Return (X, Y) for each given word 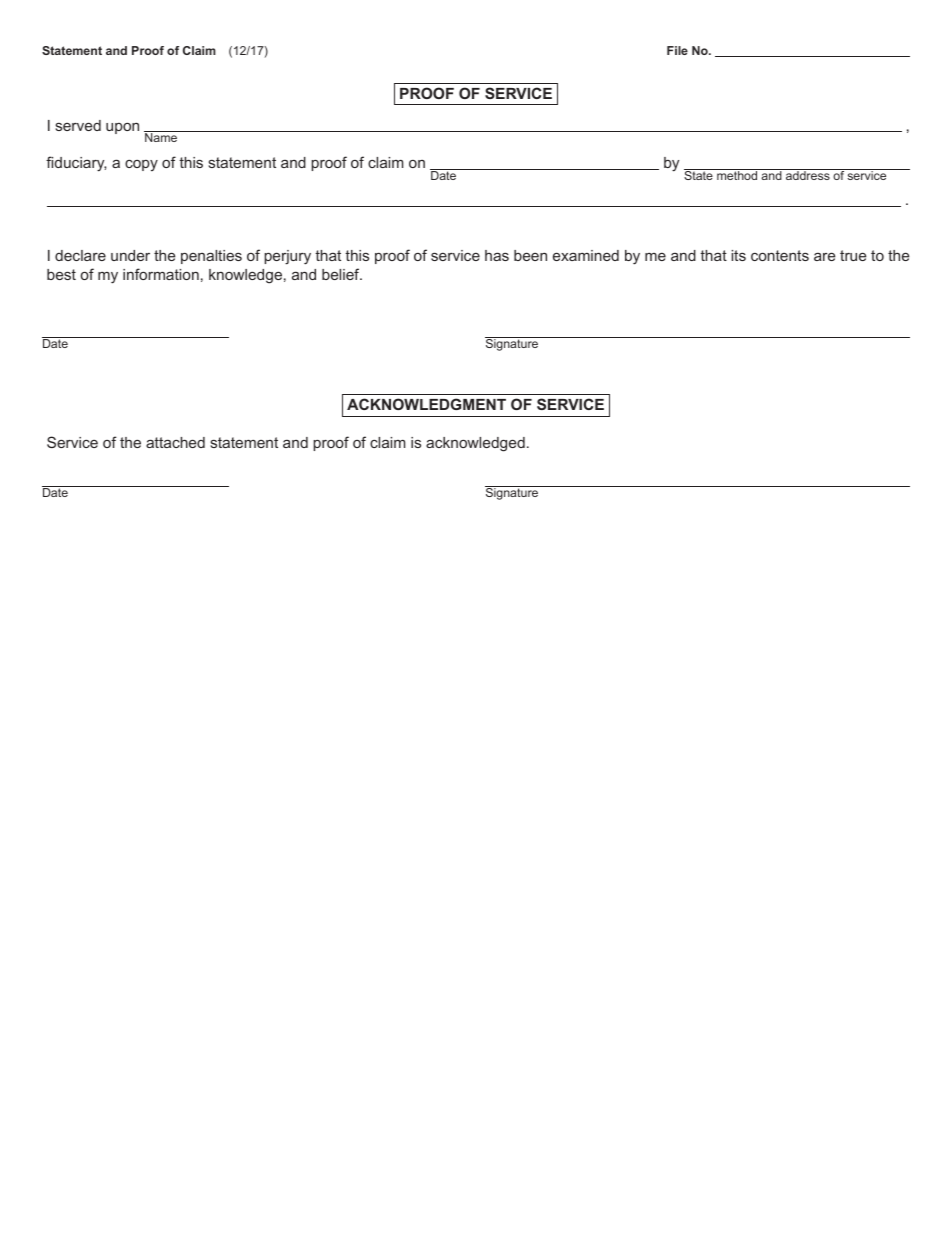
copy (141, 165)
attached (175, 442)
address (808, 174)
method (737, 174)
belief (342, 274)
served (78, 125)
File (677, 50)
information (161, 274)
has (497, 255)
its (738, 255)
